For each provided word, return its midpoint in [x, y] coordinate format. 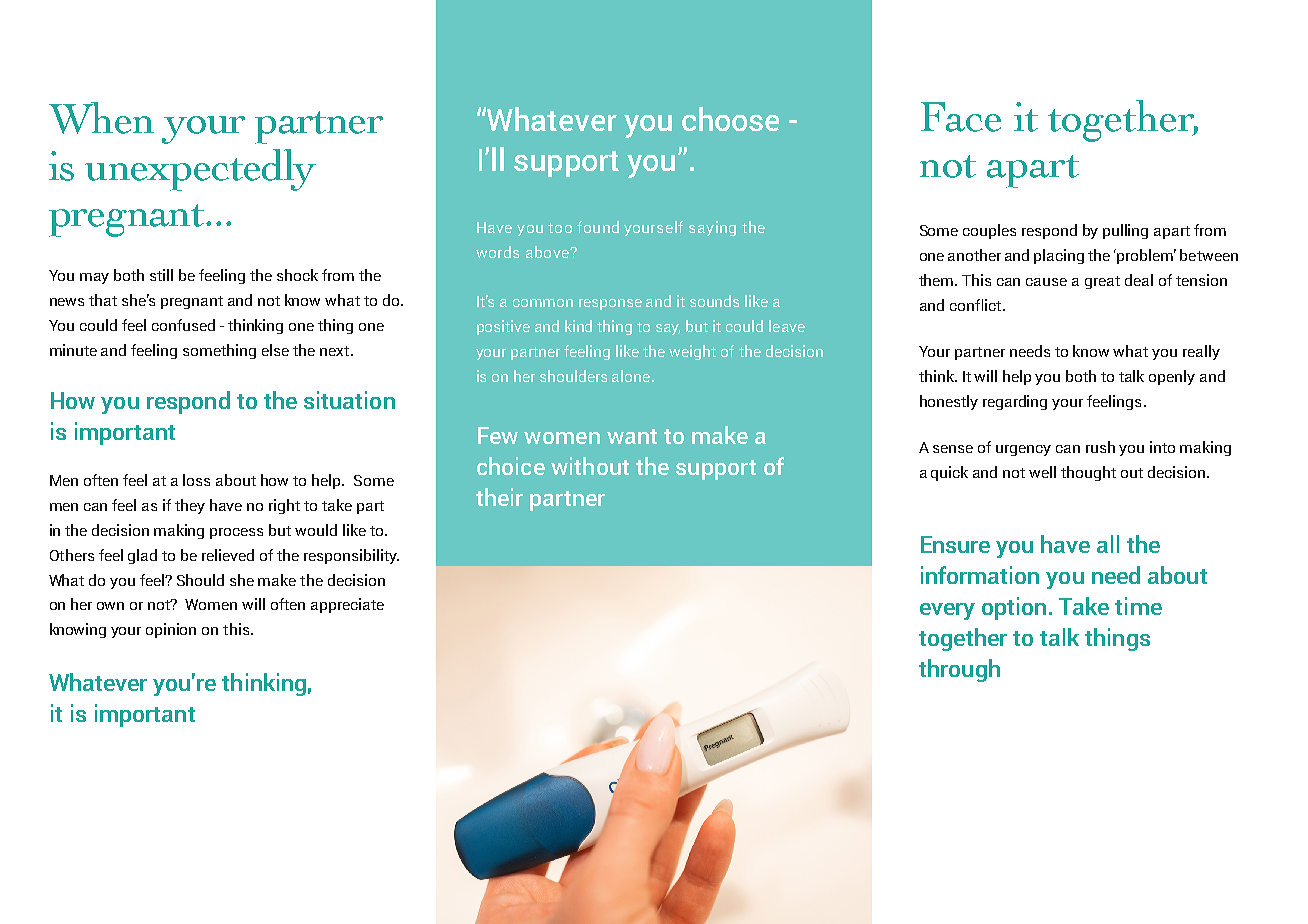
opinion [171, 630]
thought [1088, 473]
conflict [975, 305]
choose [730, 119]
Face [961, 117]
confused [183, 325]
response [610, 304]
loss [196, 480]
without [590, 466]
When [101, 118]
